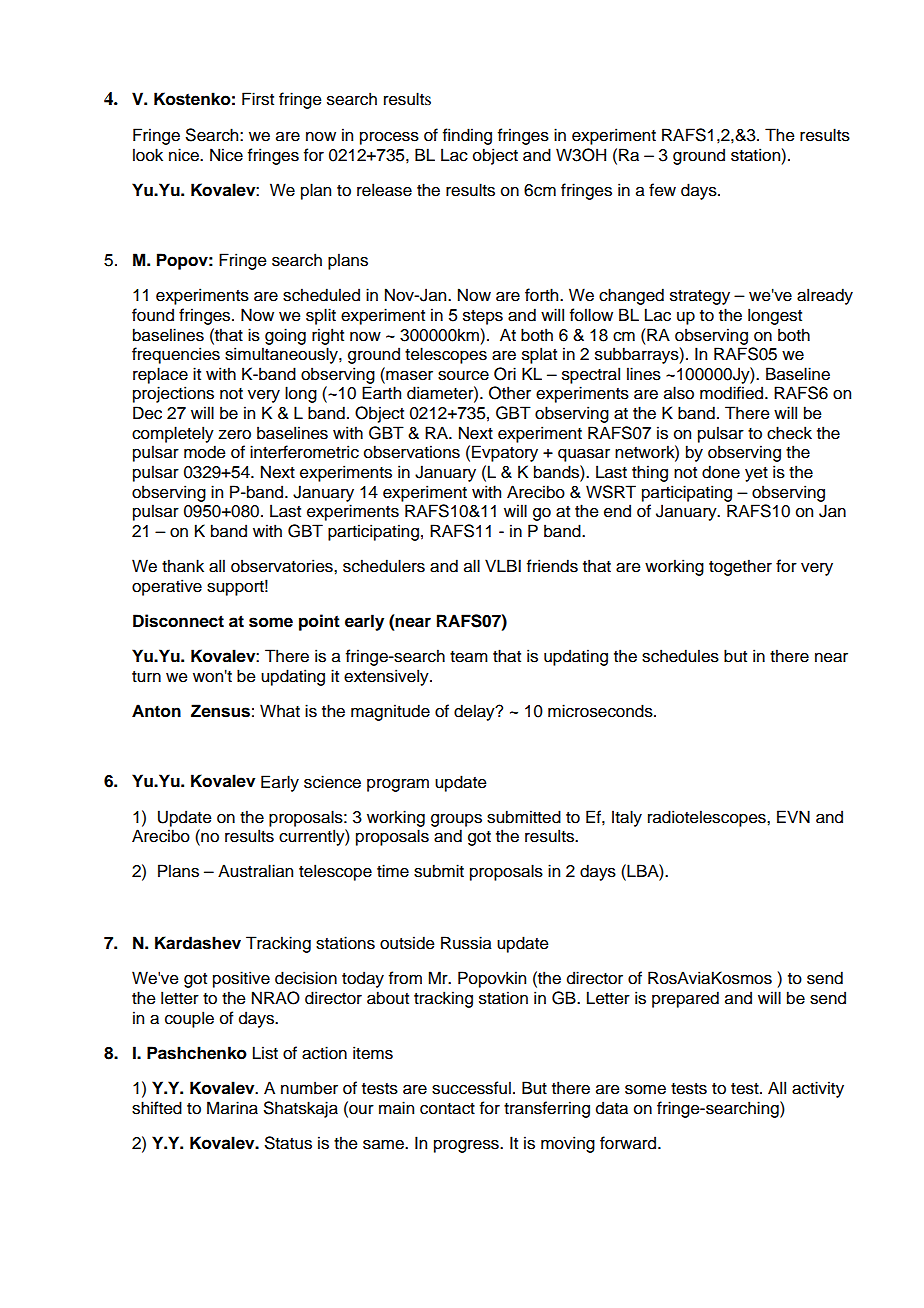 The width and height of the screenshot is (924, 1308). What do you see at coordinates (467, 136) in the screenshot?
I see `finding` at bounding box center [467, 136].
